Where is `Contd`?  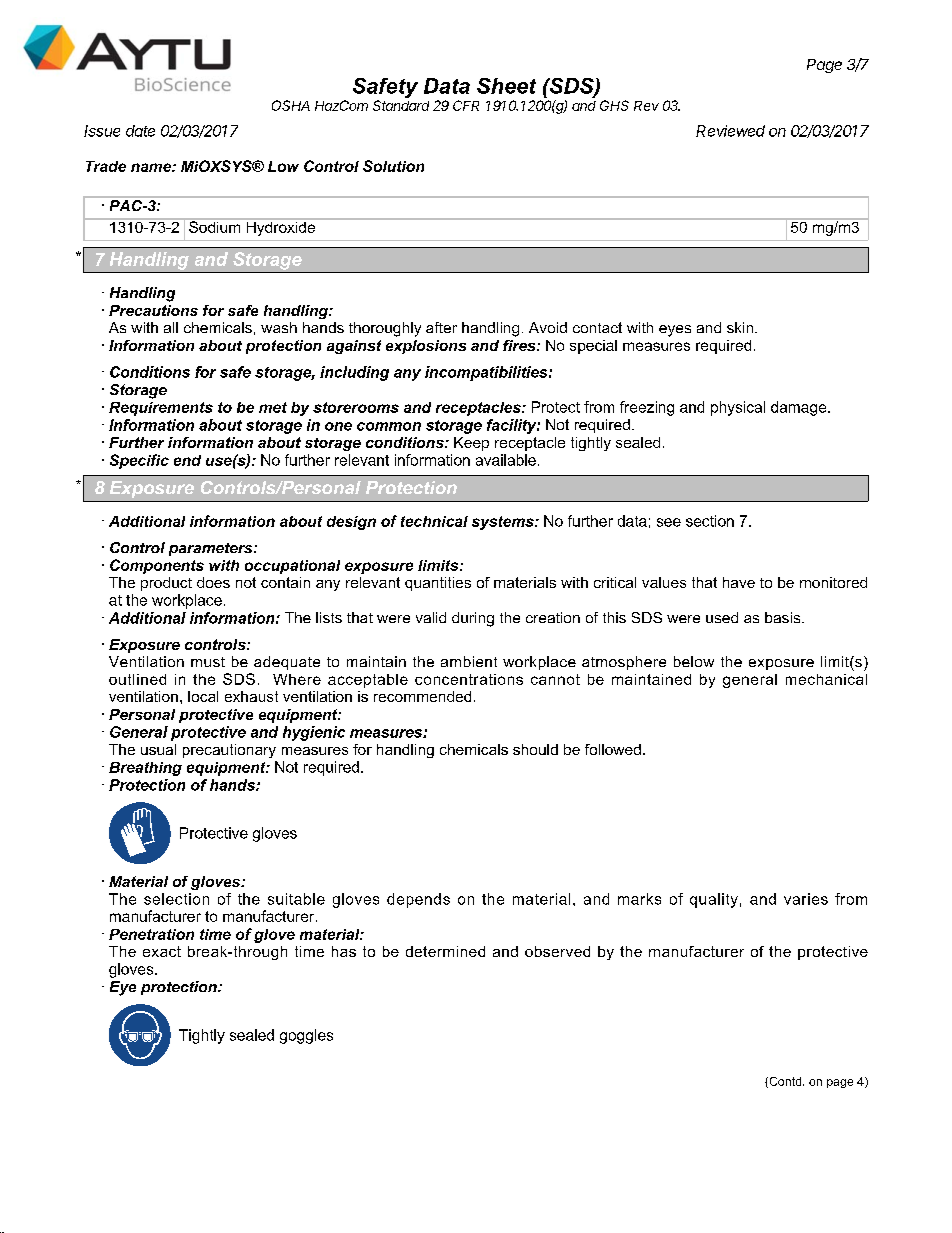 Contd is located at coordinates (785, 1082).
